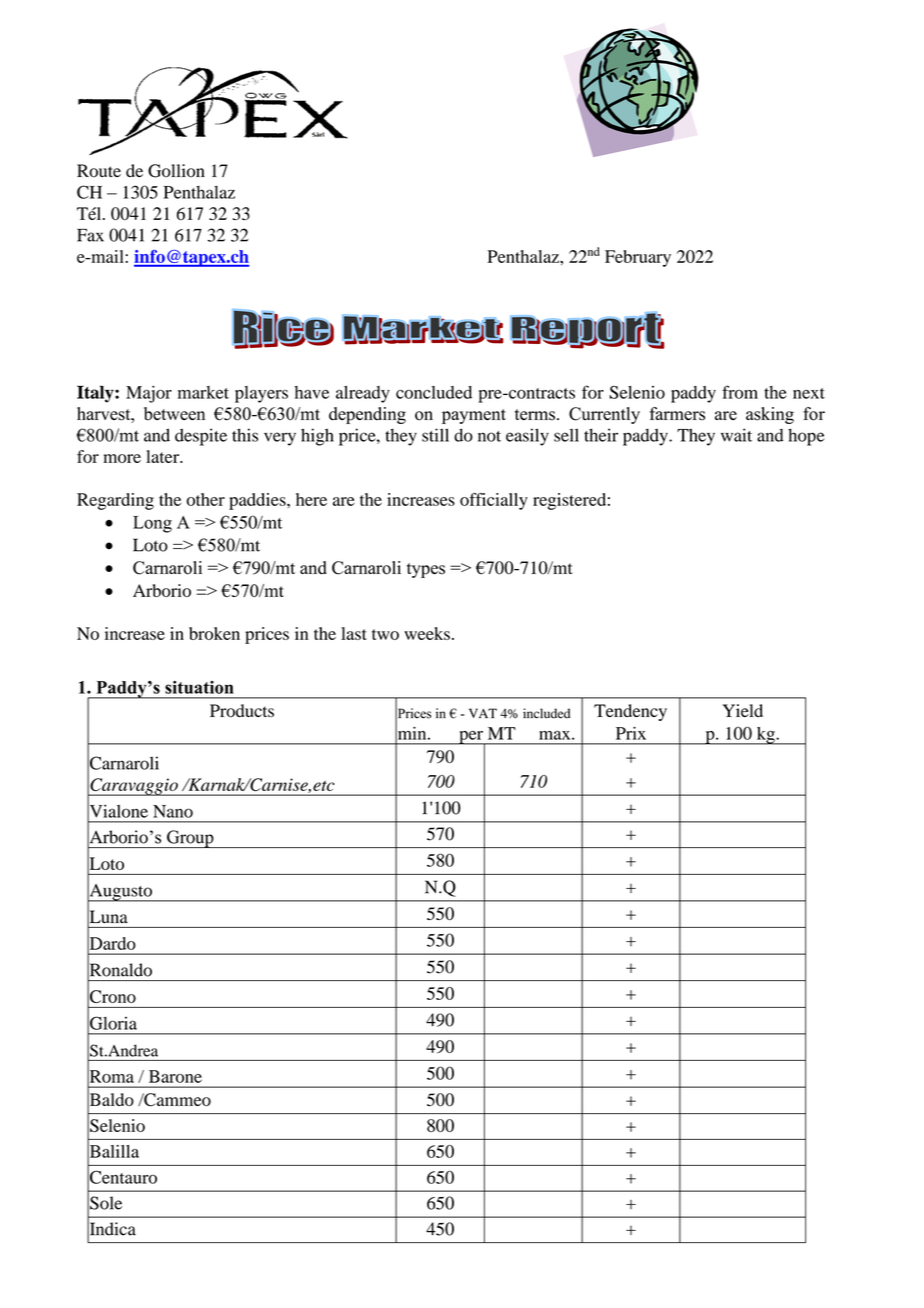 The width and height of the document is (924, 1308). What do you see at coordinates (175, 1076) in the document?
I see `Barone` at bounding box center [175, 1076].
